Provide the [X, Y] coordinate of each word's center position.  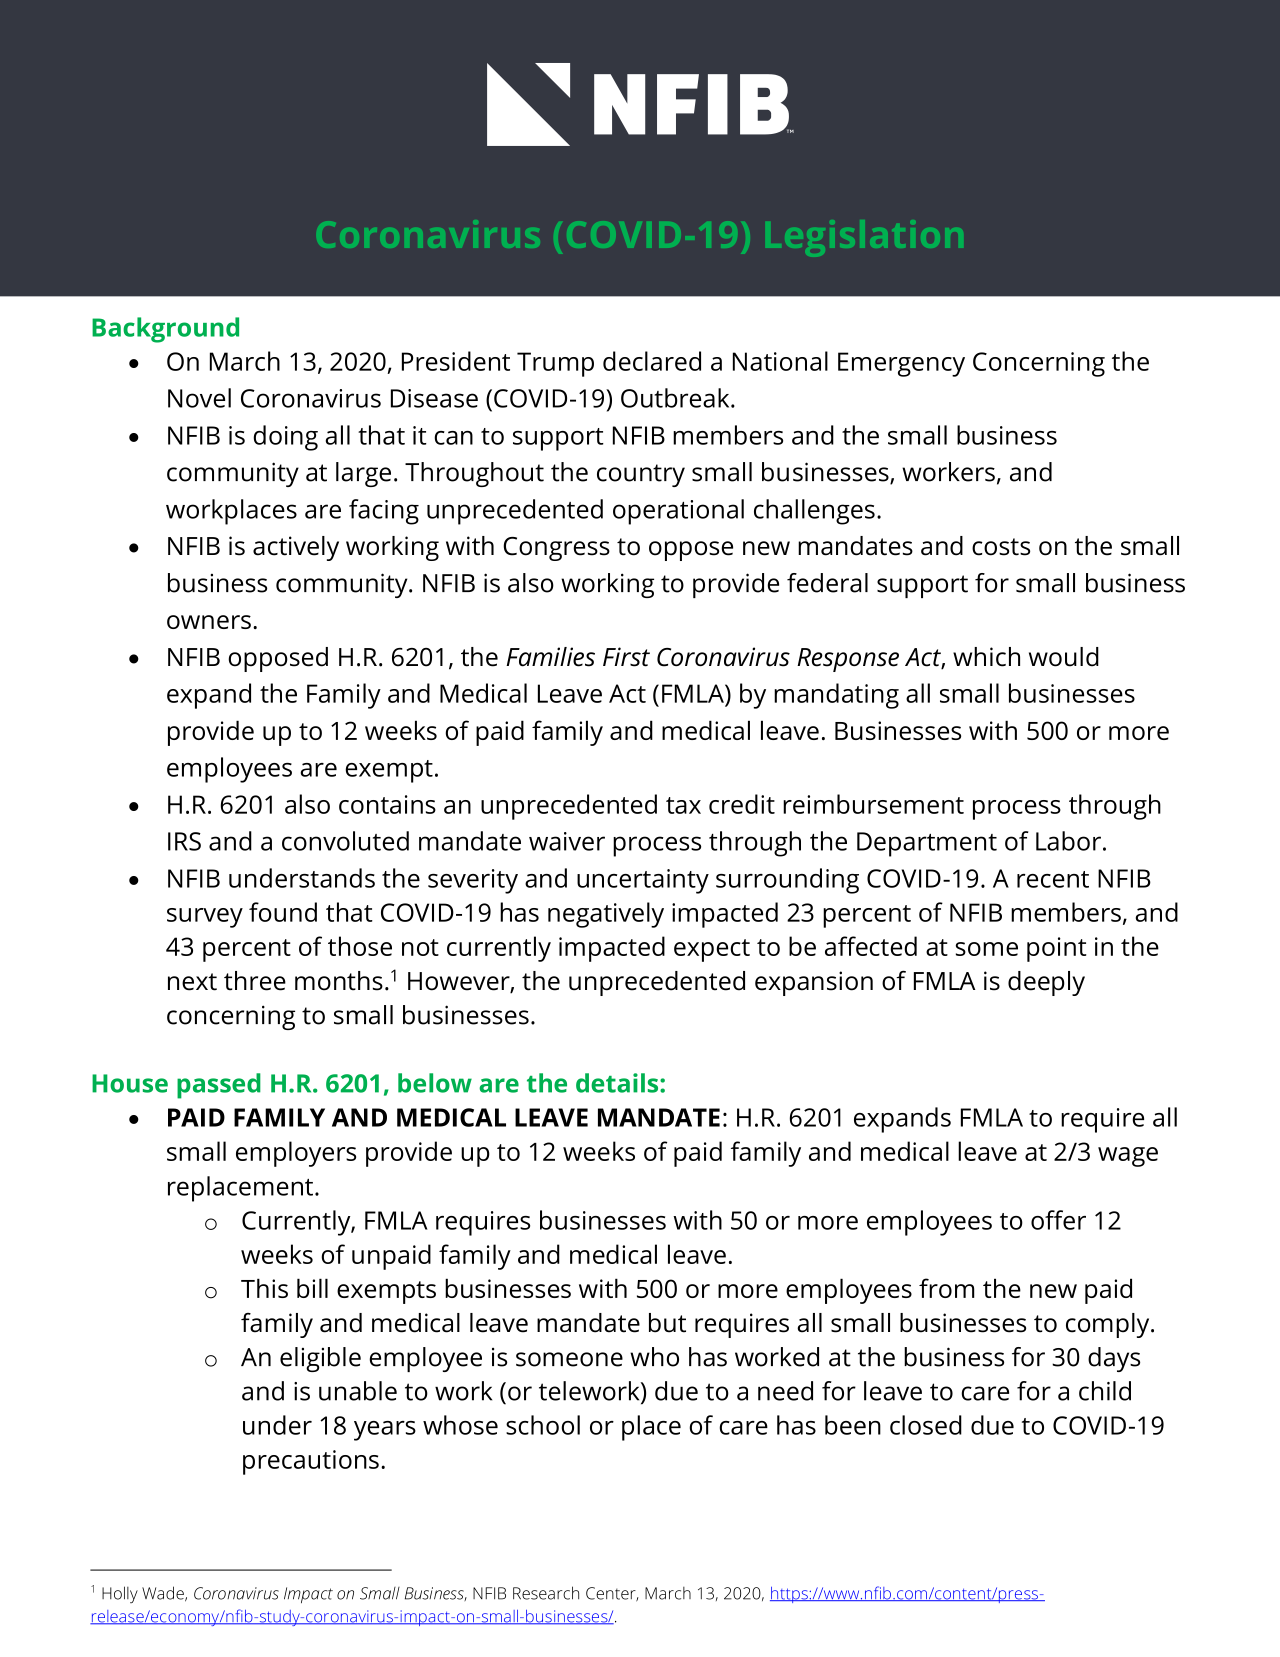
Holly [120, 1594]
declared [652, 361]
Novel [199, 398]
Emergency [901, 364]
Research [546, 1593]
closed [926, 1425]
